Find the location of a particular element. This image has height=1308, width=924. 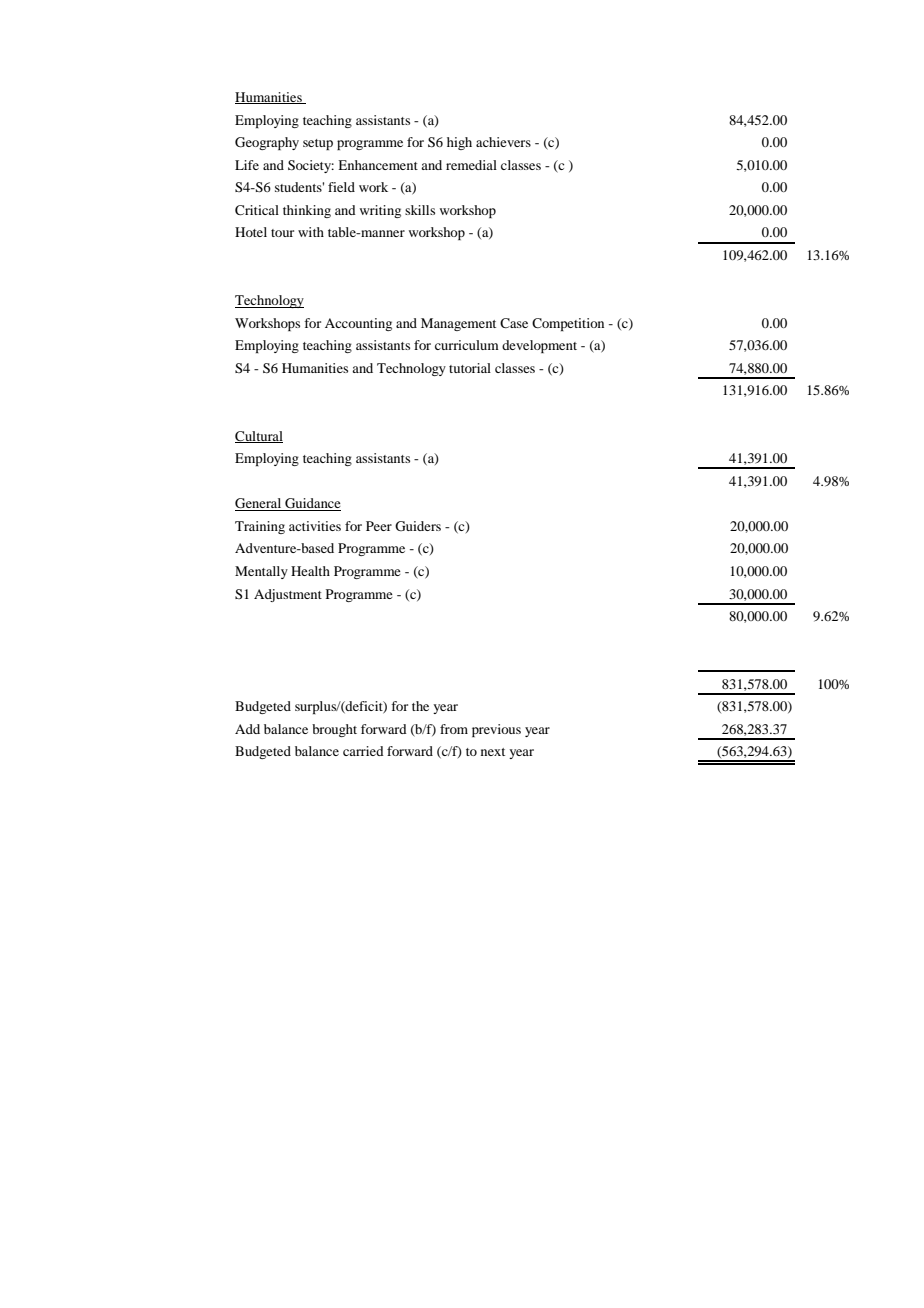

Peer is located at coordinates (379, 526).
